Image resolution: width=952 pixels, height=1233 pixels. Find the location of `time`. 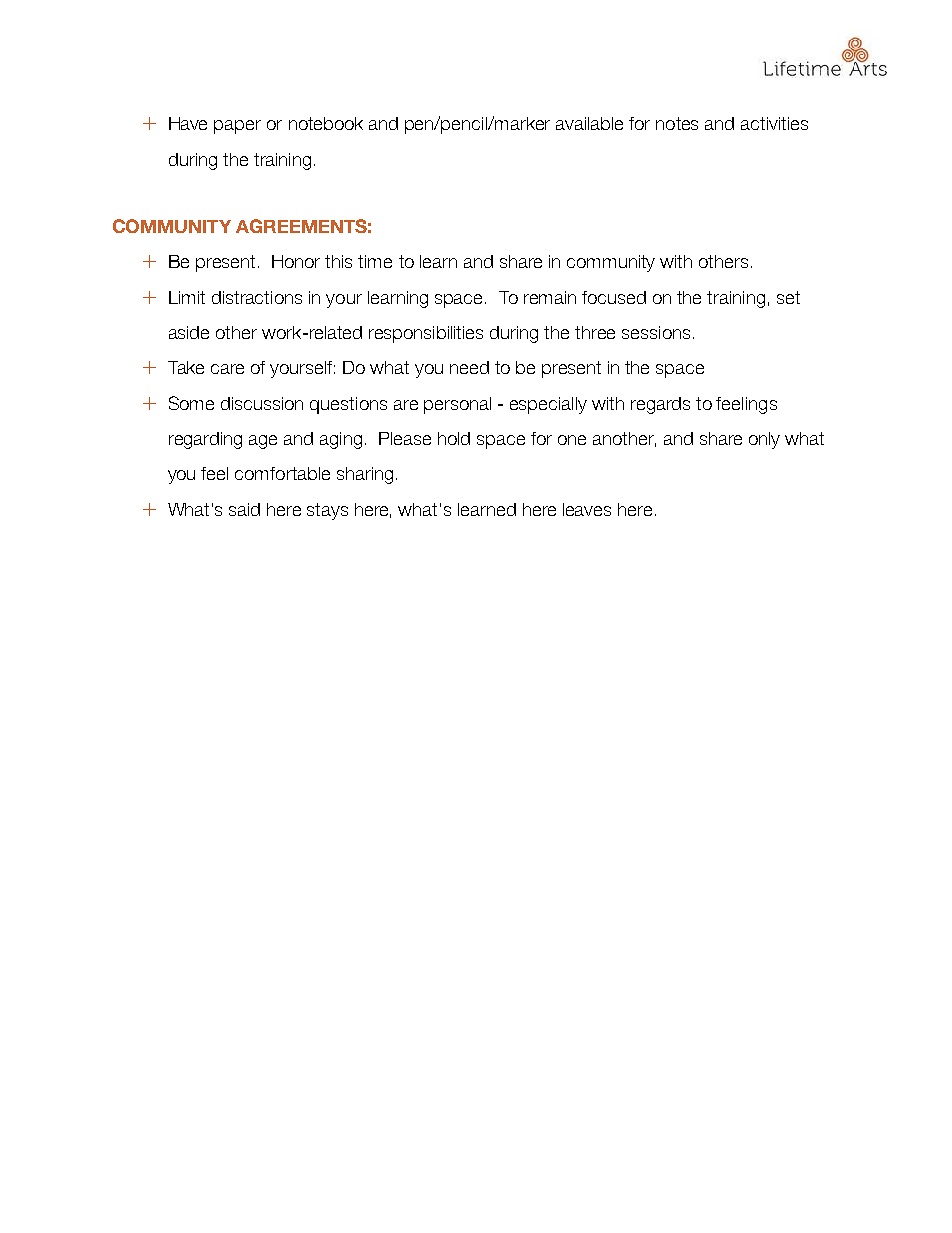

time is located at coordinates (375, 261).
